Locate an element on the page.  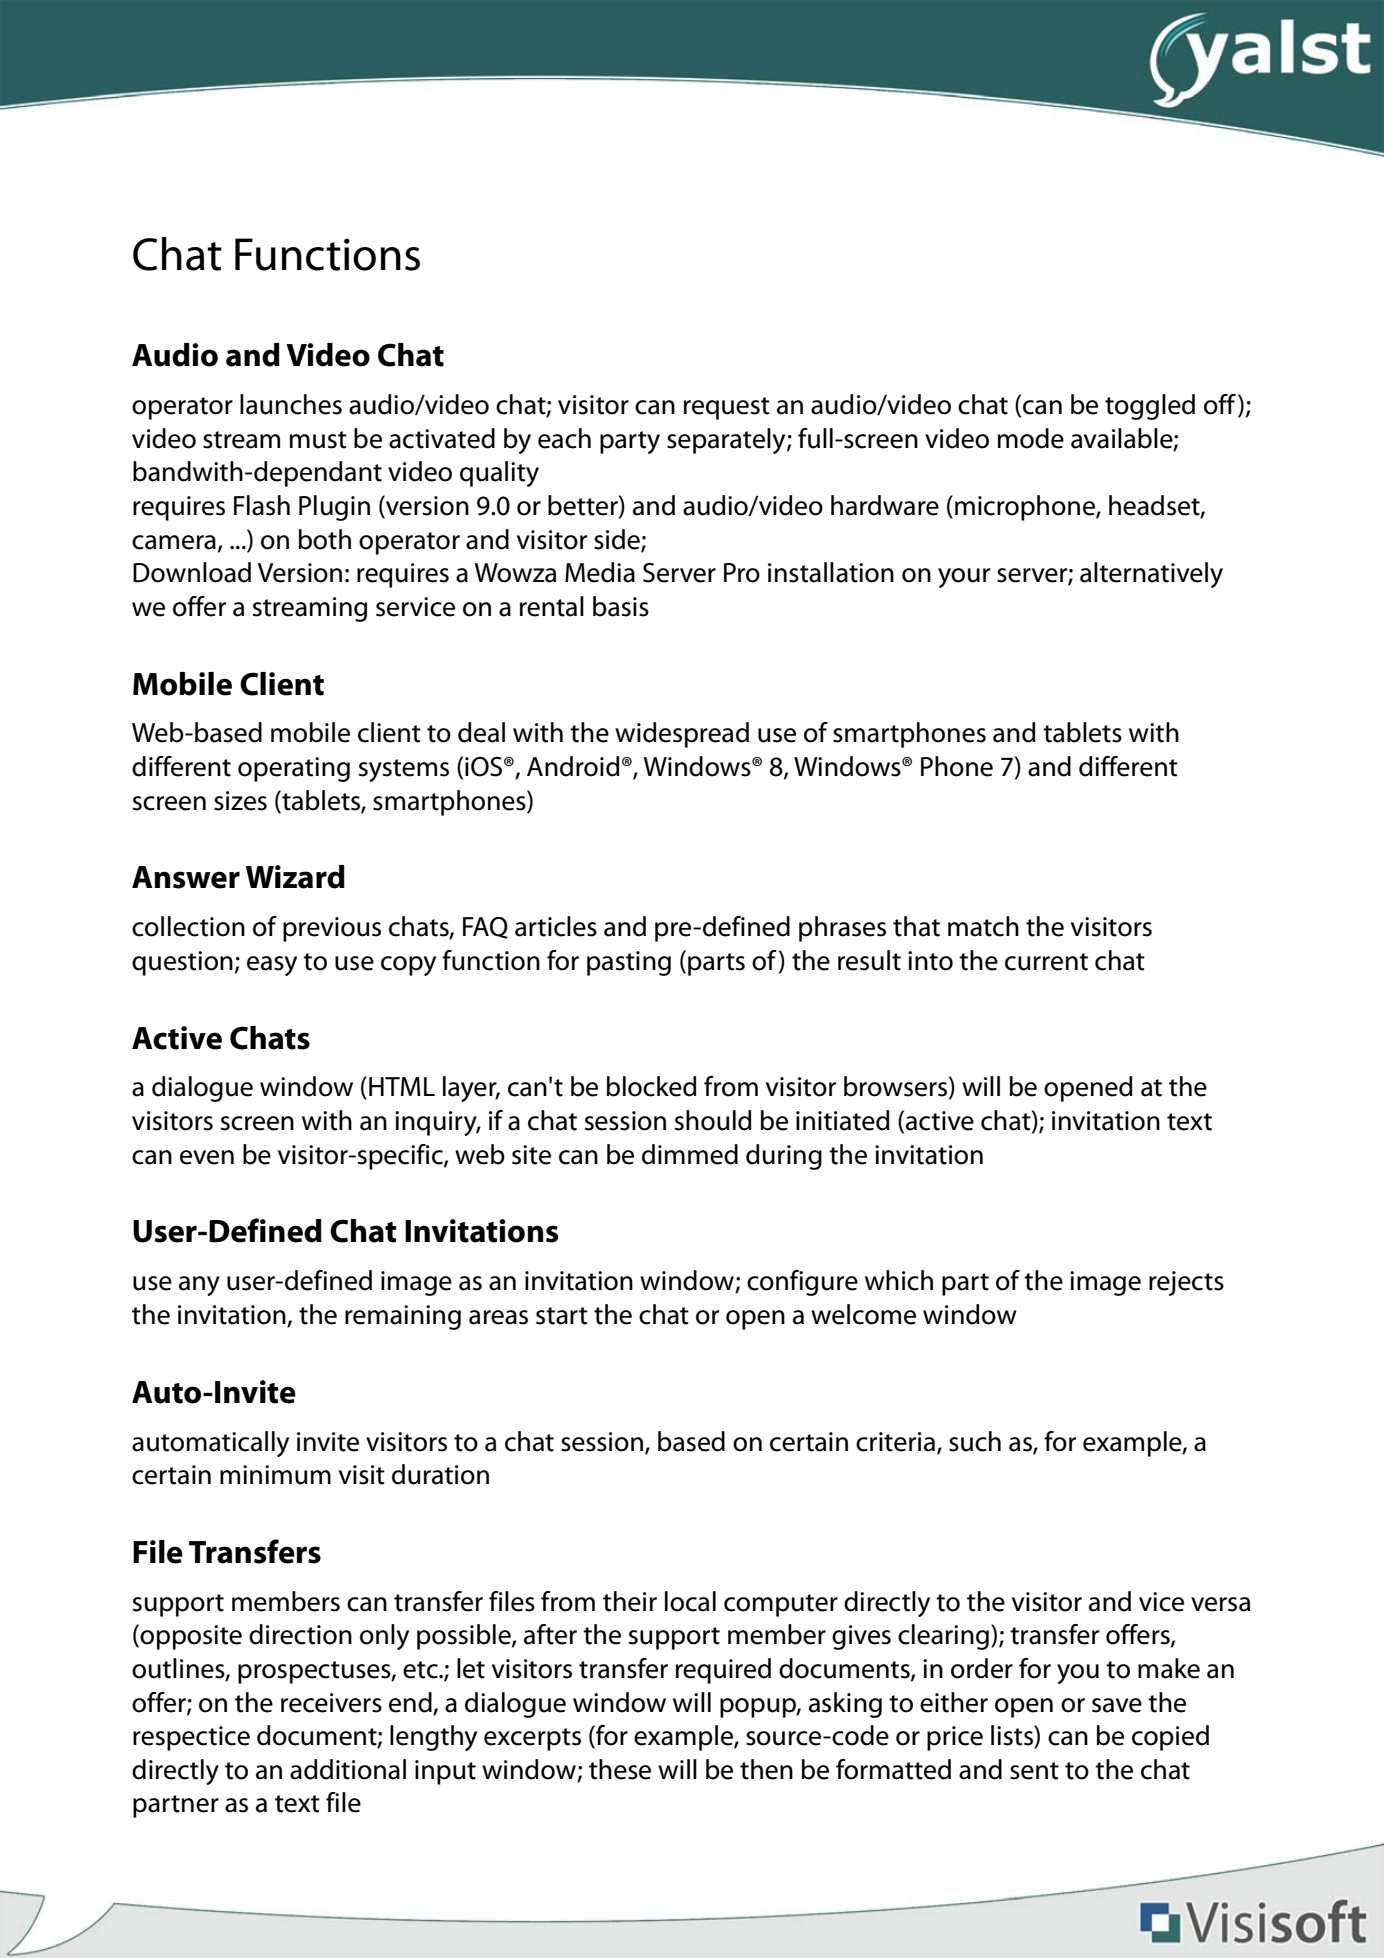
then is located at coordinates (766, 1769).
